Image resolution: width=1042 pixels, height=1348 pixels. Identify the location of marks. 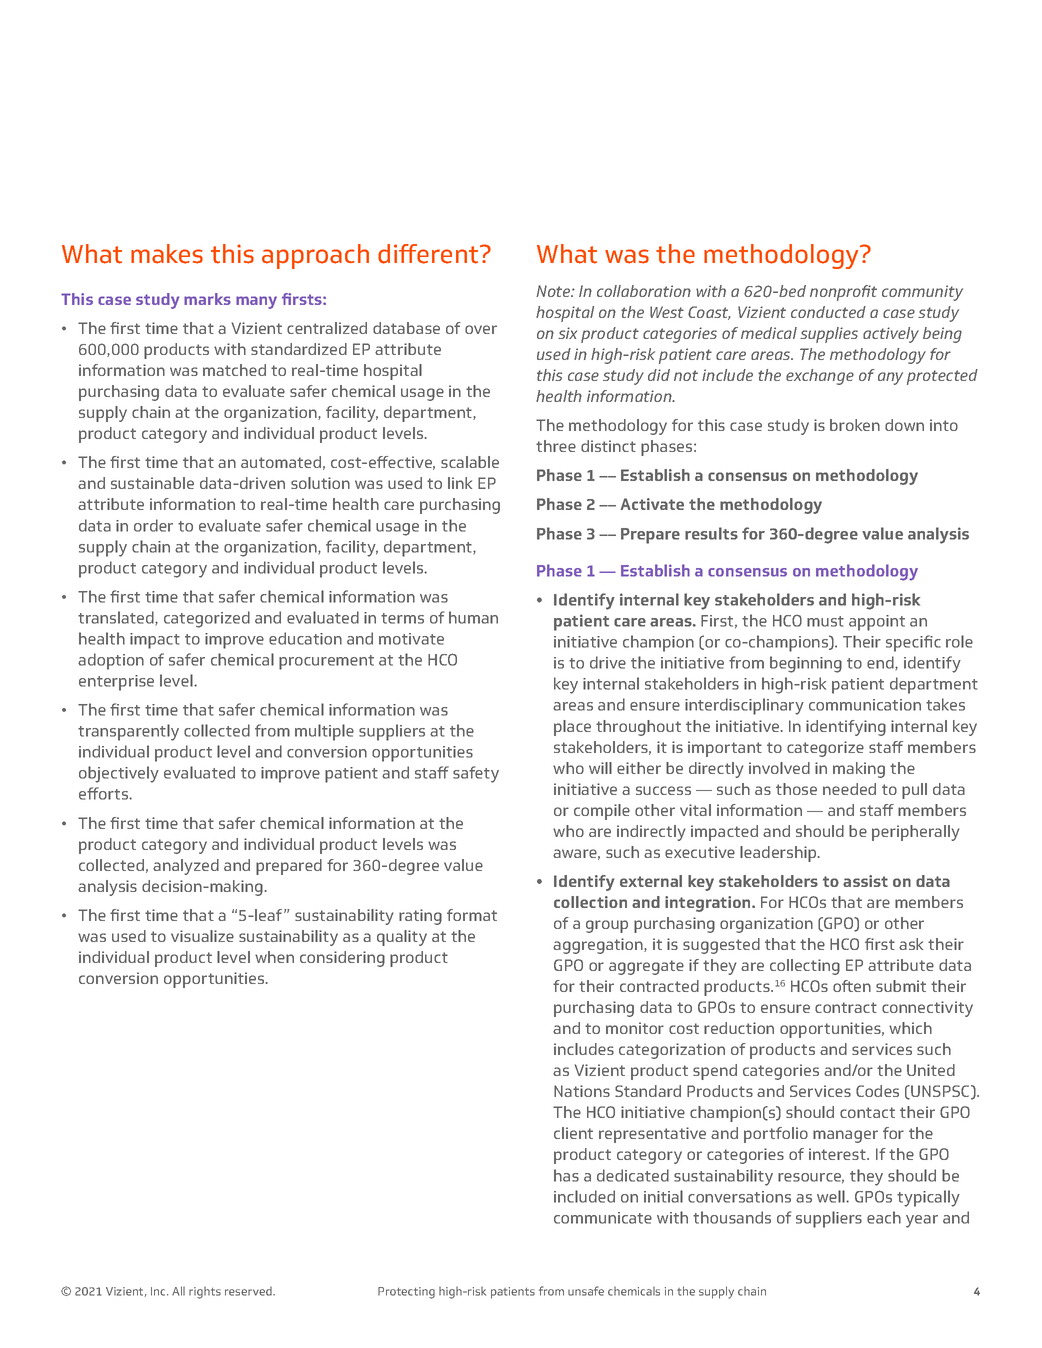
(207, 299).
